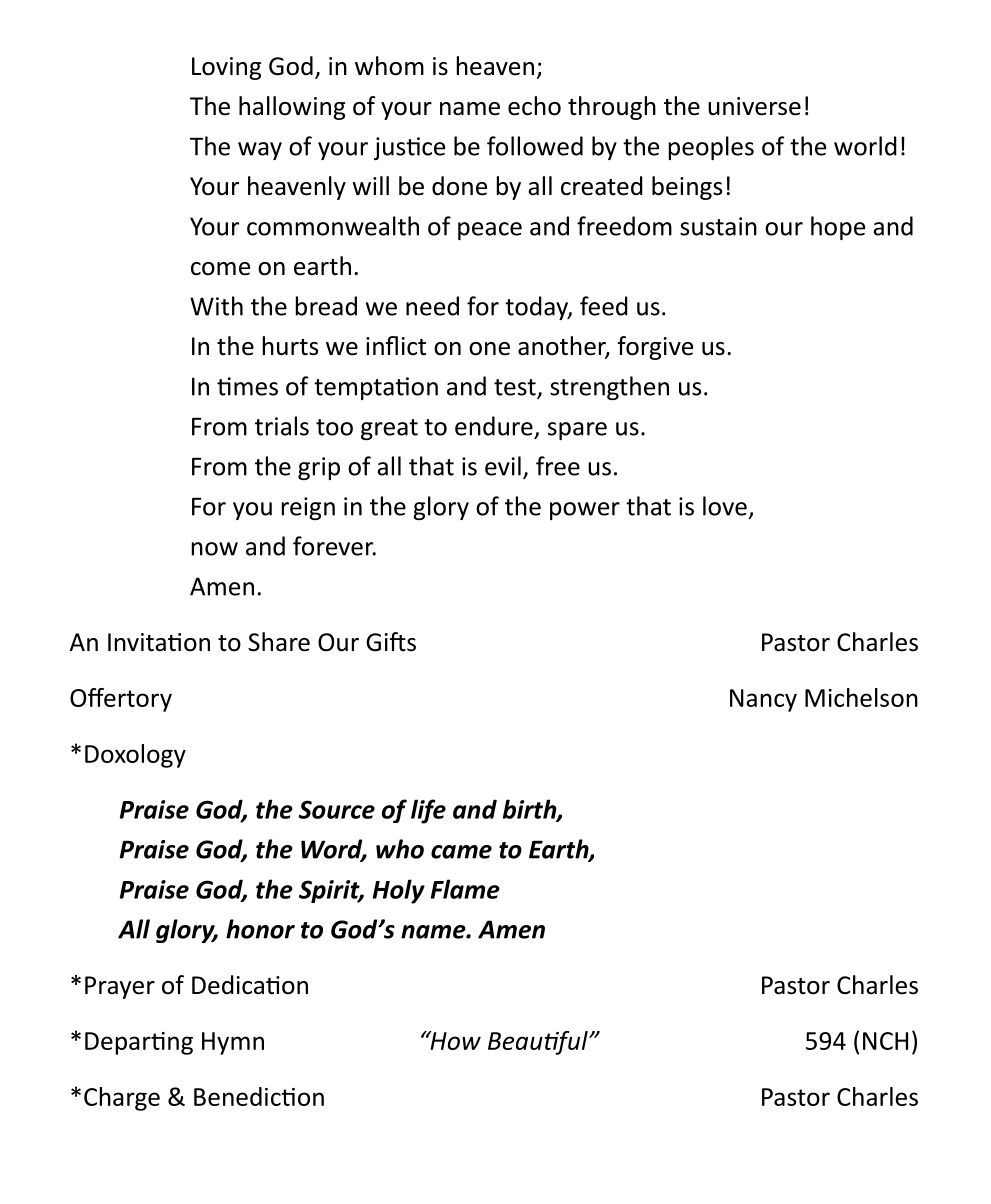 Image resolution: width=991 pixels, height=1204 pixels. What do you see at coordinates (534, 106) in the image?
I see `echo` at bounding box center [534, 106].
